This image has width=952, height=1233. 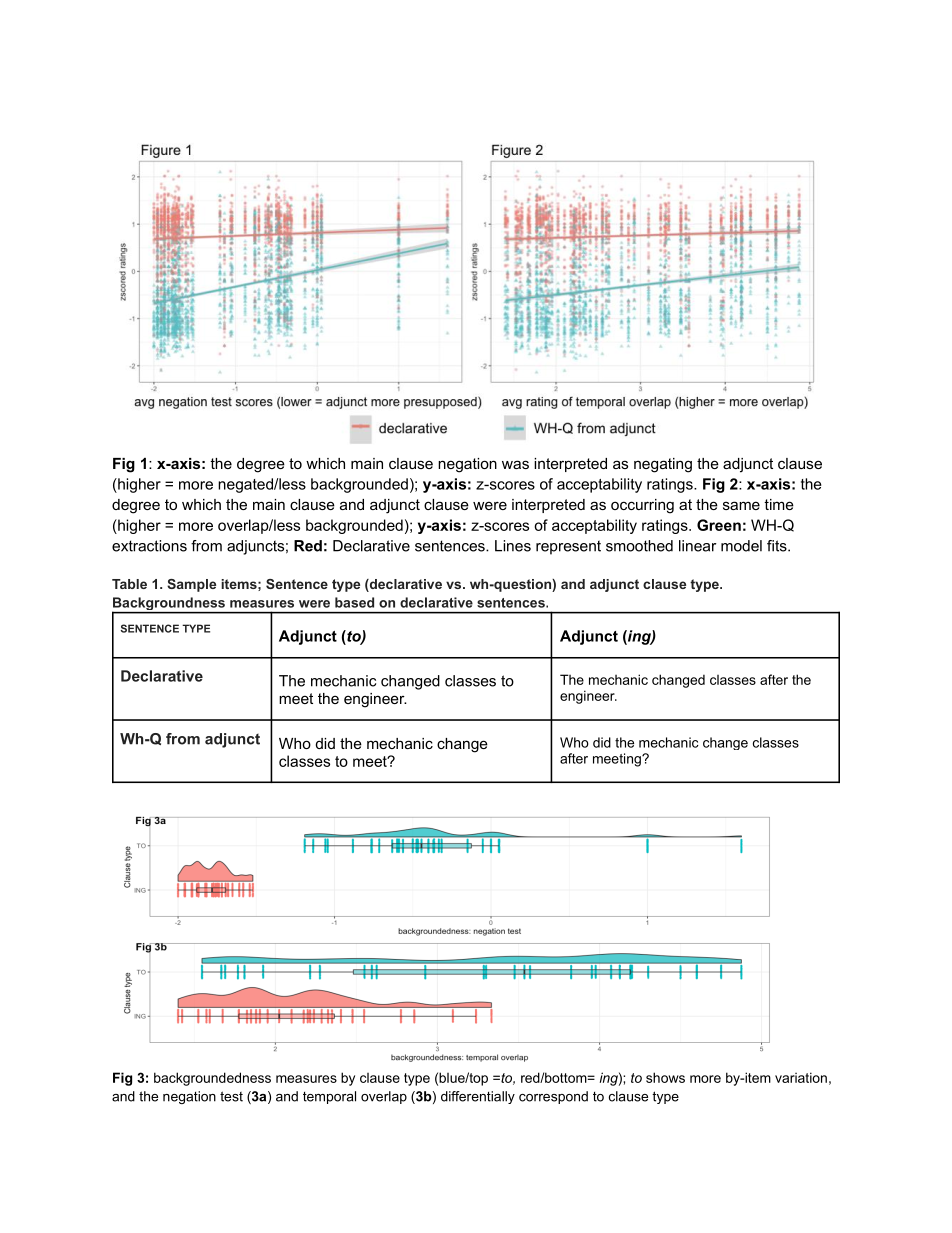 I want to click on differentially, so click(x=478, y=1097).
